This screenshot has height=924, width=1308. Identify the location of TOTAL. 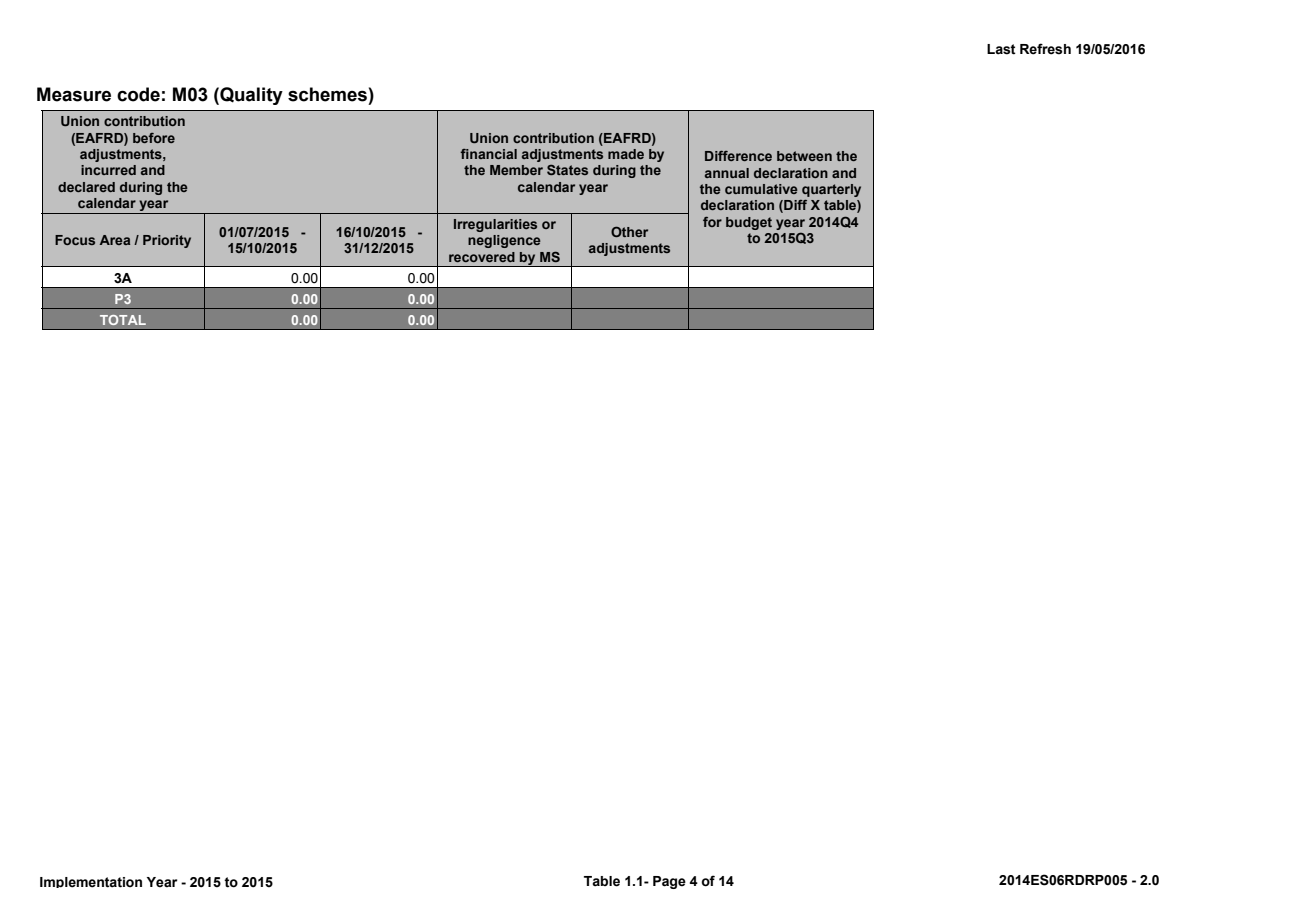
(123, 320).
